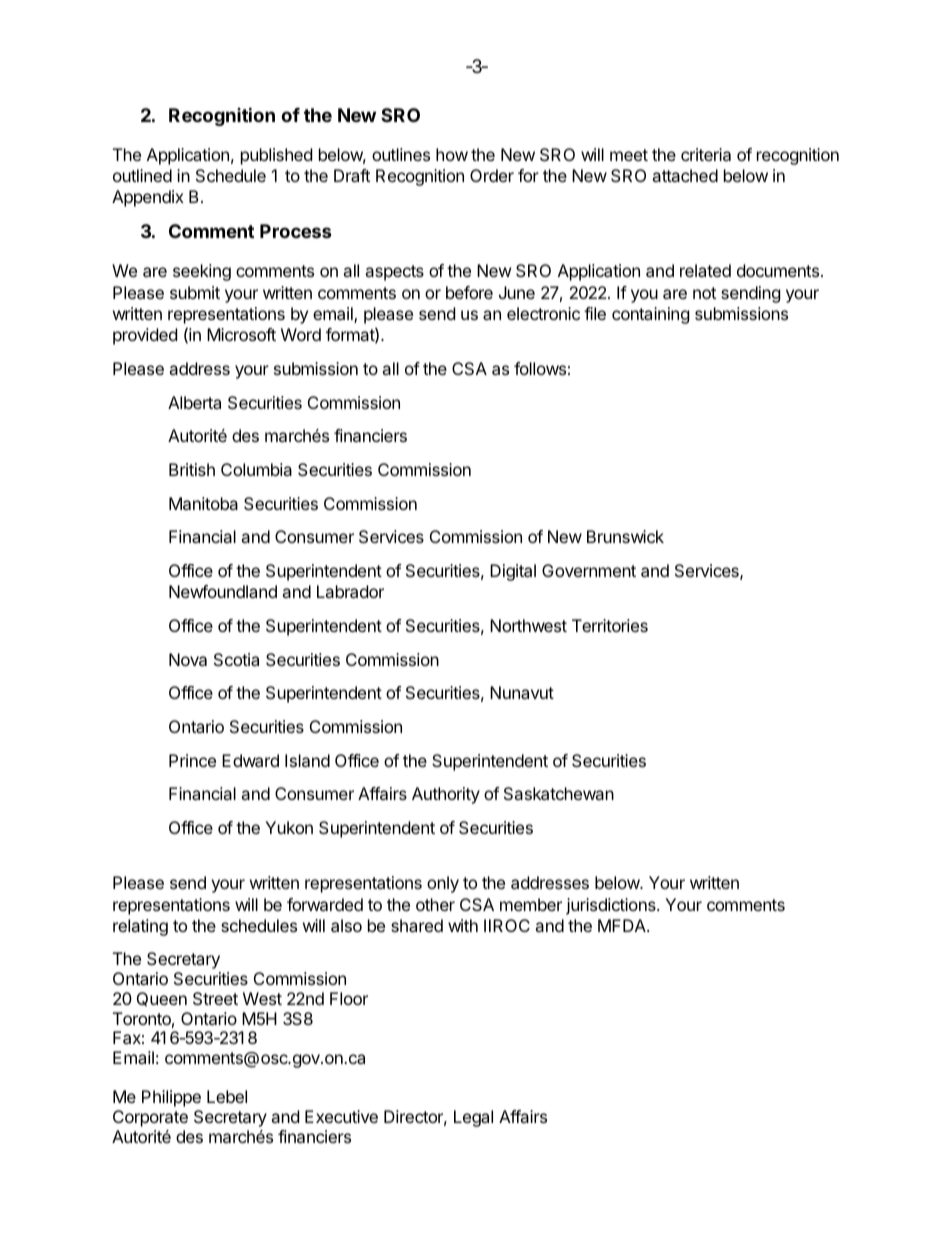 The image size is (952, 1233). I want to click on Scotia, so click(236, 659).
